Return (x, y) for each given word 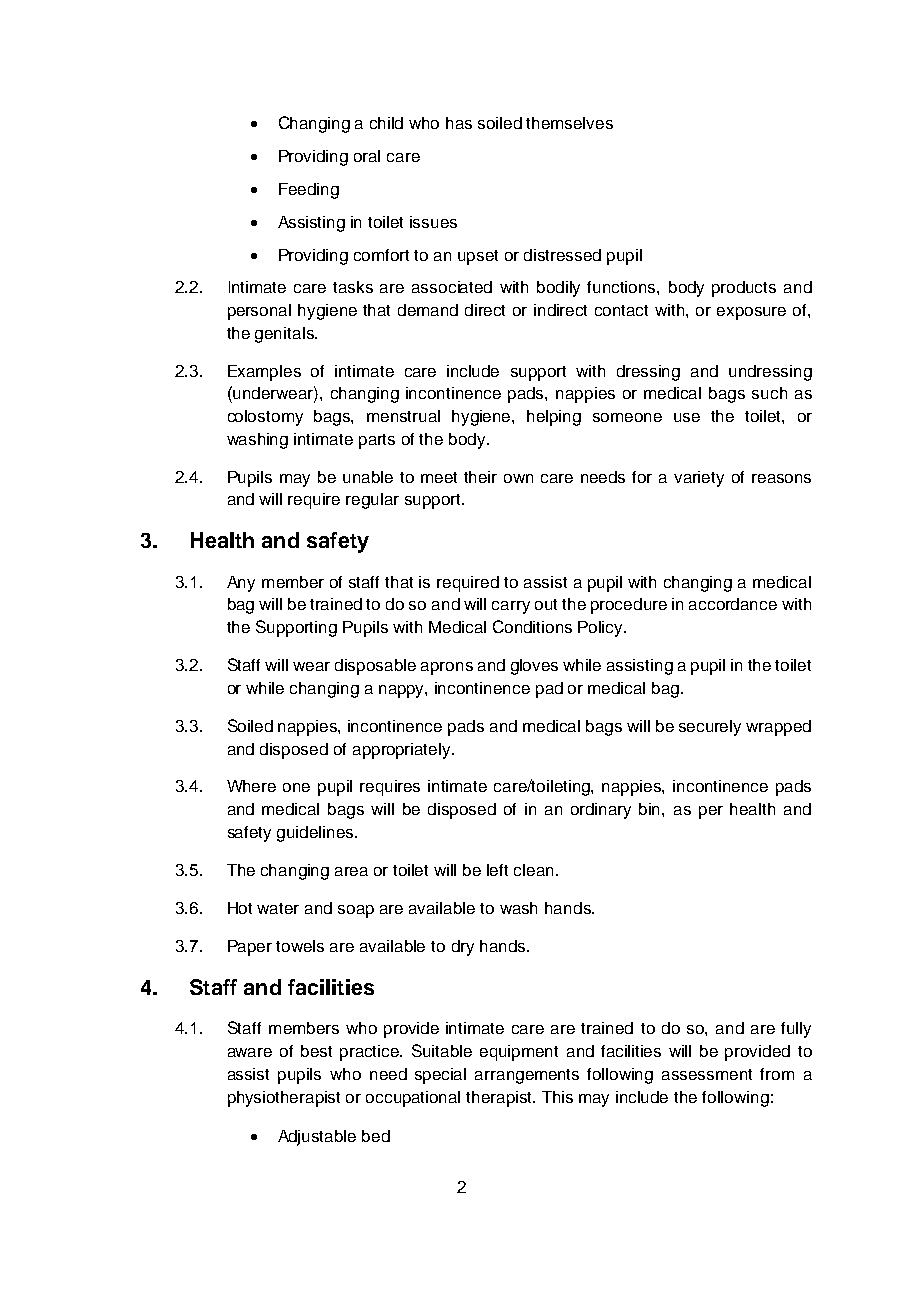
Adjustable (317, 1138)
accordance (733, 604)
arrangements (527, 1076)
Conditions (532, 626)
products (744, 289)
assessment (707, 1074)
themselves (569, 123)
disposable (375, 667)
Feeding (309, 191)
